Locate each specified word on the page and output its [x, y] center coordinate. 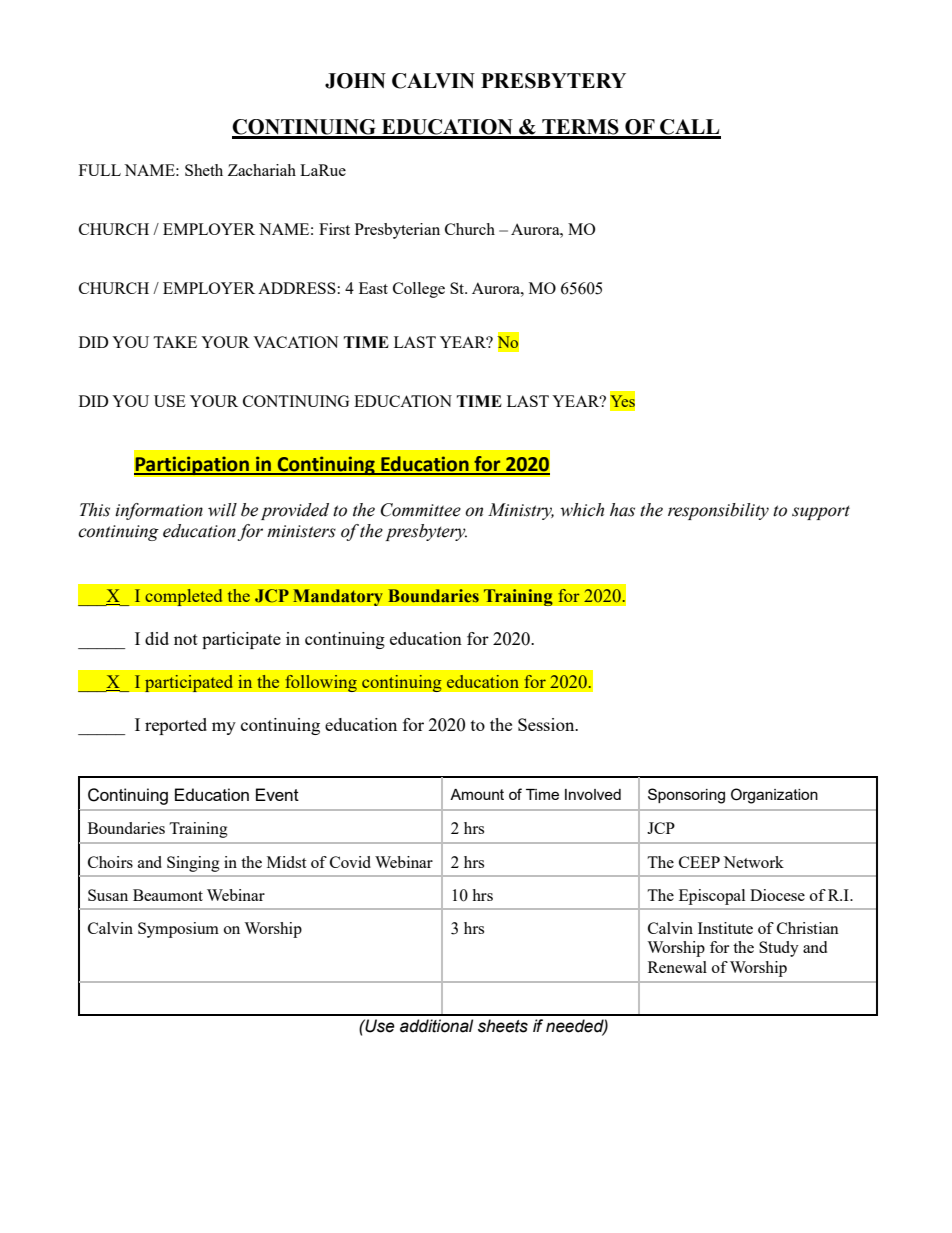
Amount [477, 794]
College [419, 290]
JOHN [355, 81]
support [821, 512]
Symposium [178, 930]
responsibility [718, 511]
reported [176, 726]
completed [184, 597]
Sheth [204, 170]
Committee [421, 510]
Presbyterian [397, 231]
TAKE [175, 342]
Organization [774, 796]
